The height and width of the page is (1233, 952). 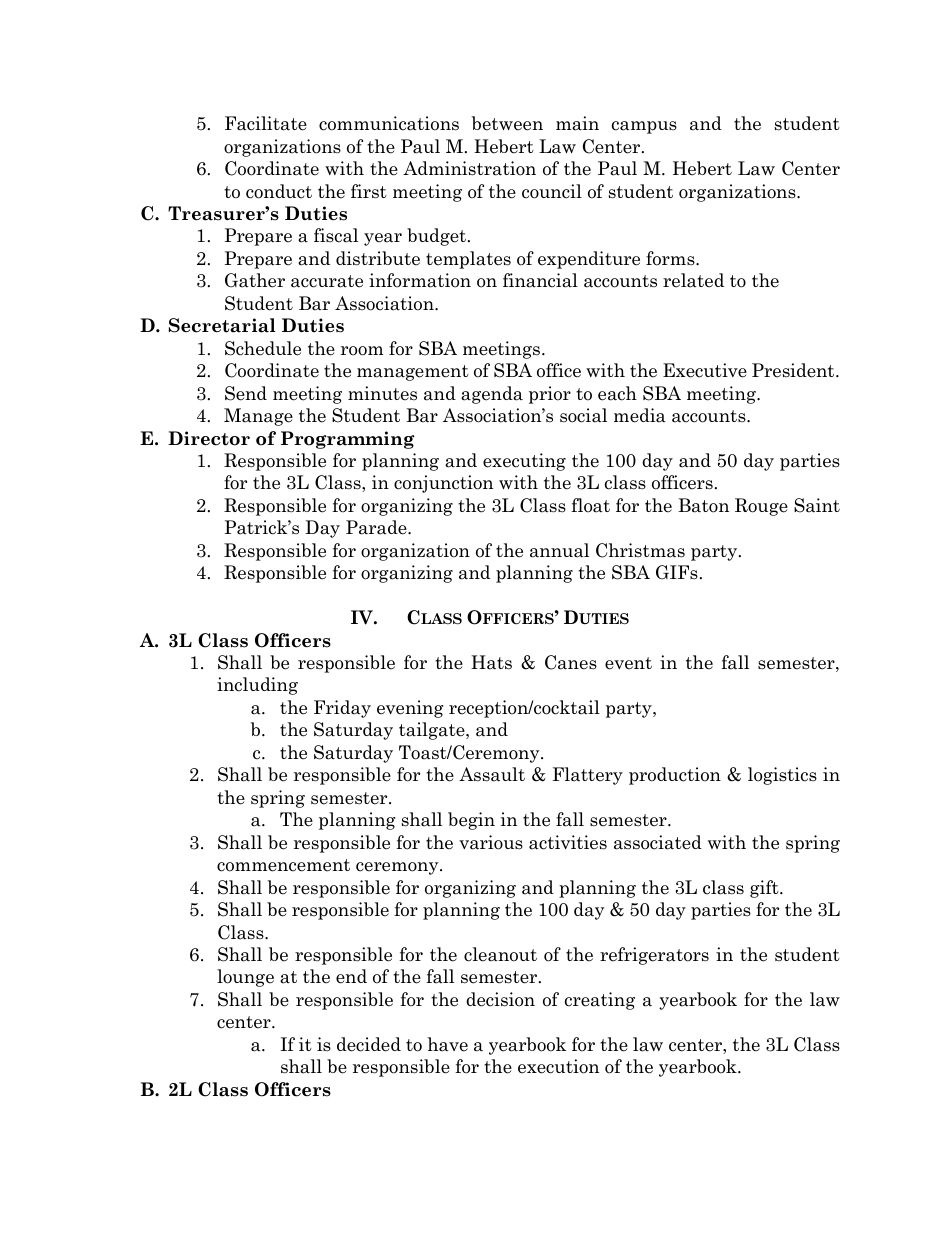 What do you see at coordinates (245, 978) in the page?
I see `lounge` at bounding box center [245, 978].
